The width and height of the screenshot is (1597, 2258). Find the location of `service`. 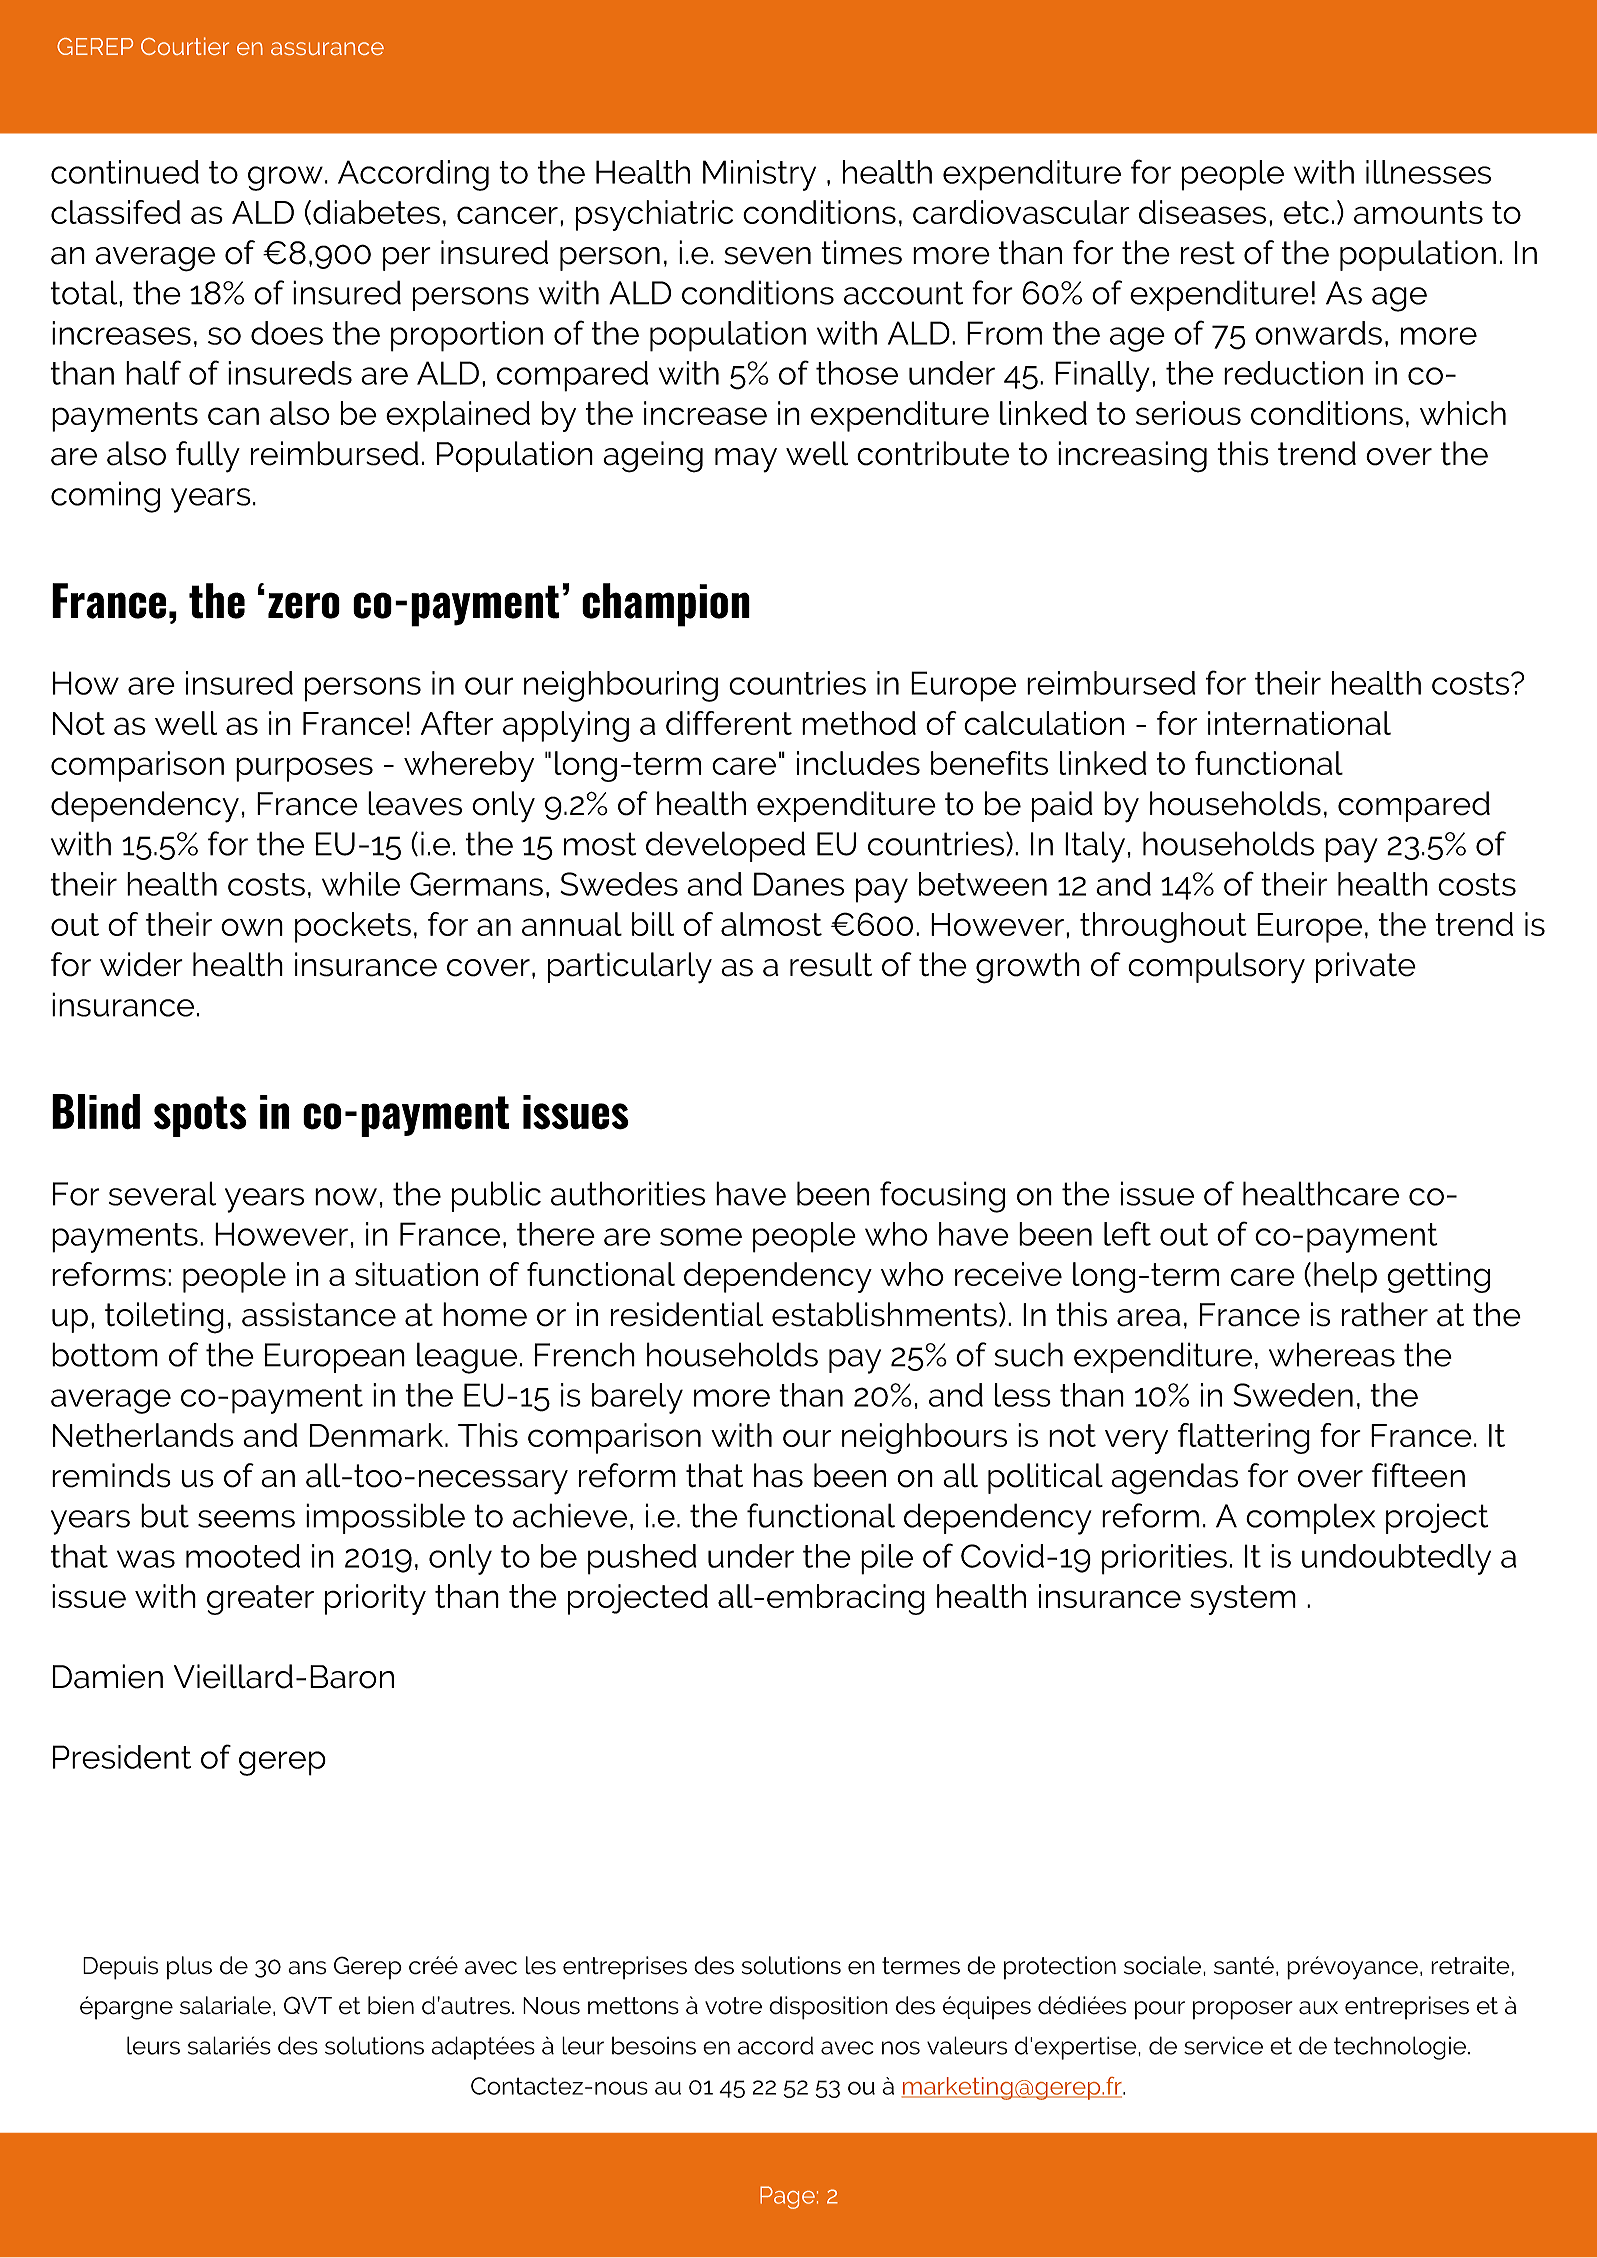

service is located at coordinates (1223, 2045).
